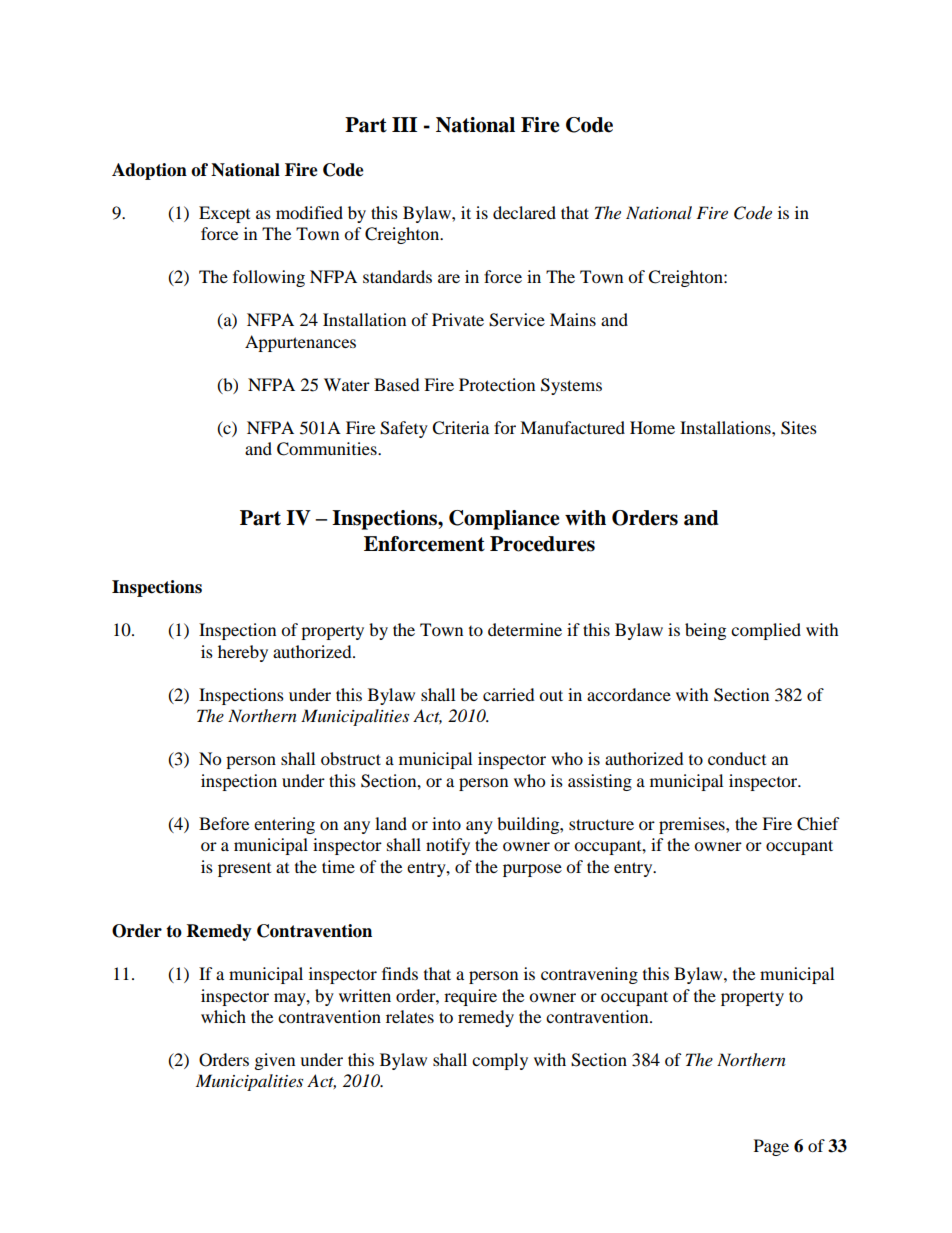  Describe the element at coordinates (244, 870) in the image. I see `present` at that location.
